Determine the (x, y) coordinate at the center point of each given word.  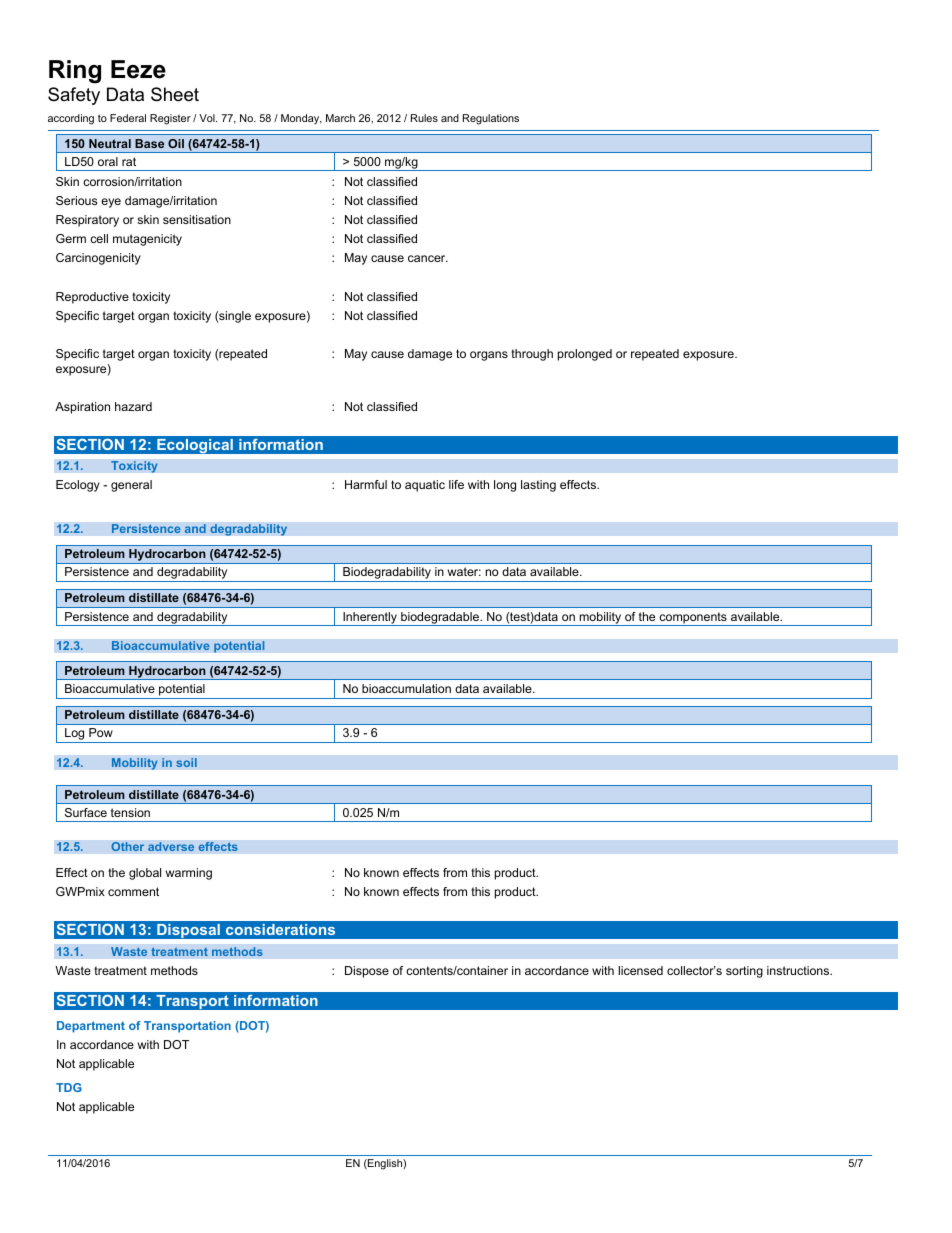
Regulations (491, 119)
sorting (744, 972)
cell (99, 238)
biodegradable (440, 619)
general (131, 486)
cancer (428, 258)
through (532, 355)
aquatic (425, 486)
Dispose (367, 972)
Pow (101, 732)
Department (91, 1027)
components (693, 619)
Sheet (175, 94)
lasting (538, 486)
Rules (424, 118)
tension (130, 812)
